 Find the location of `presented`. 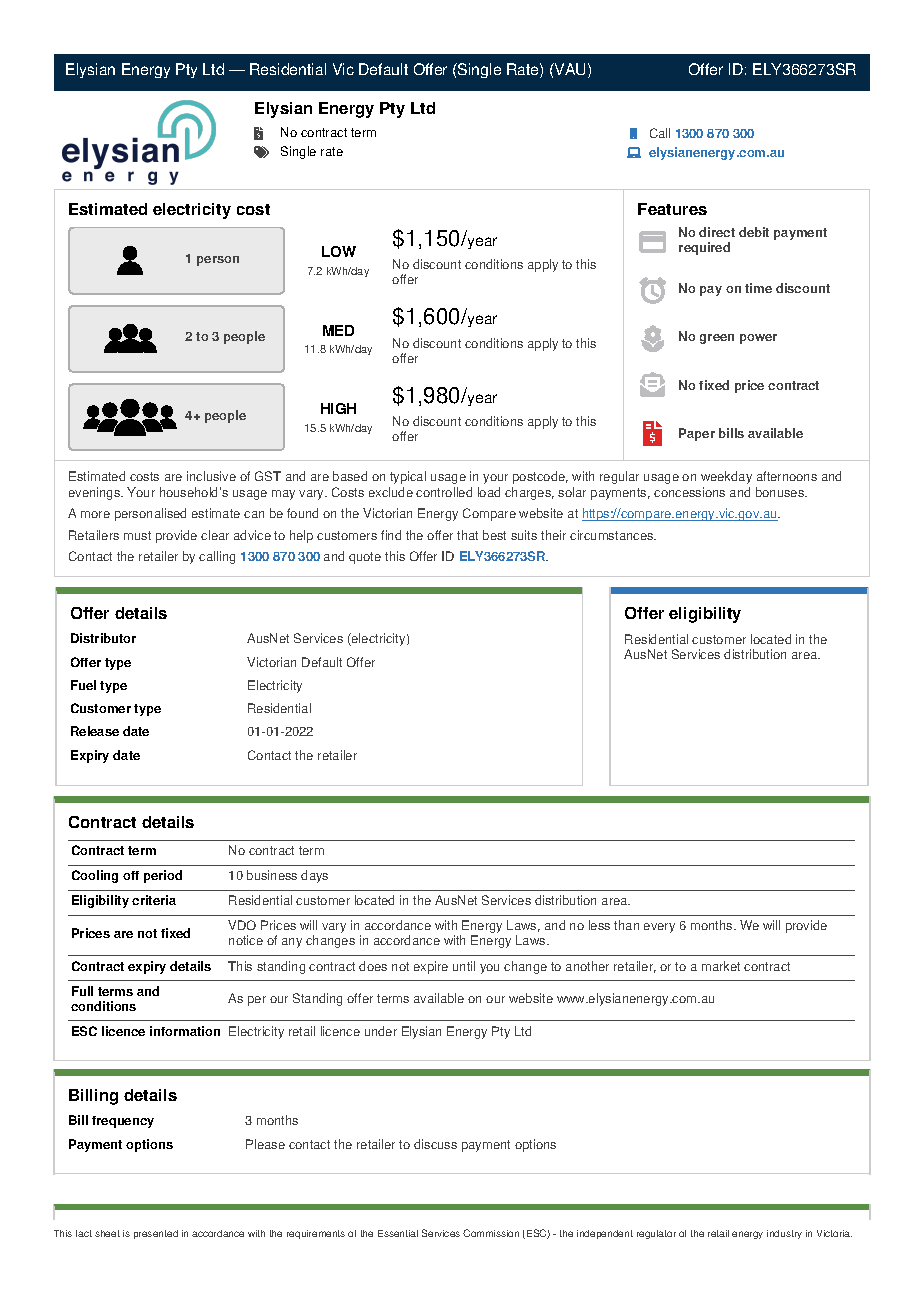

presented is located at coordinates (156, 1234).
